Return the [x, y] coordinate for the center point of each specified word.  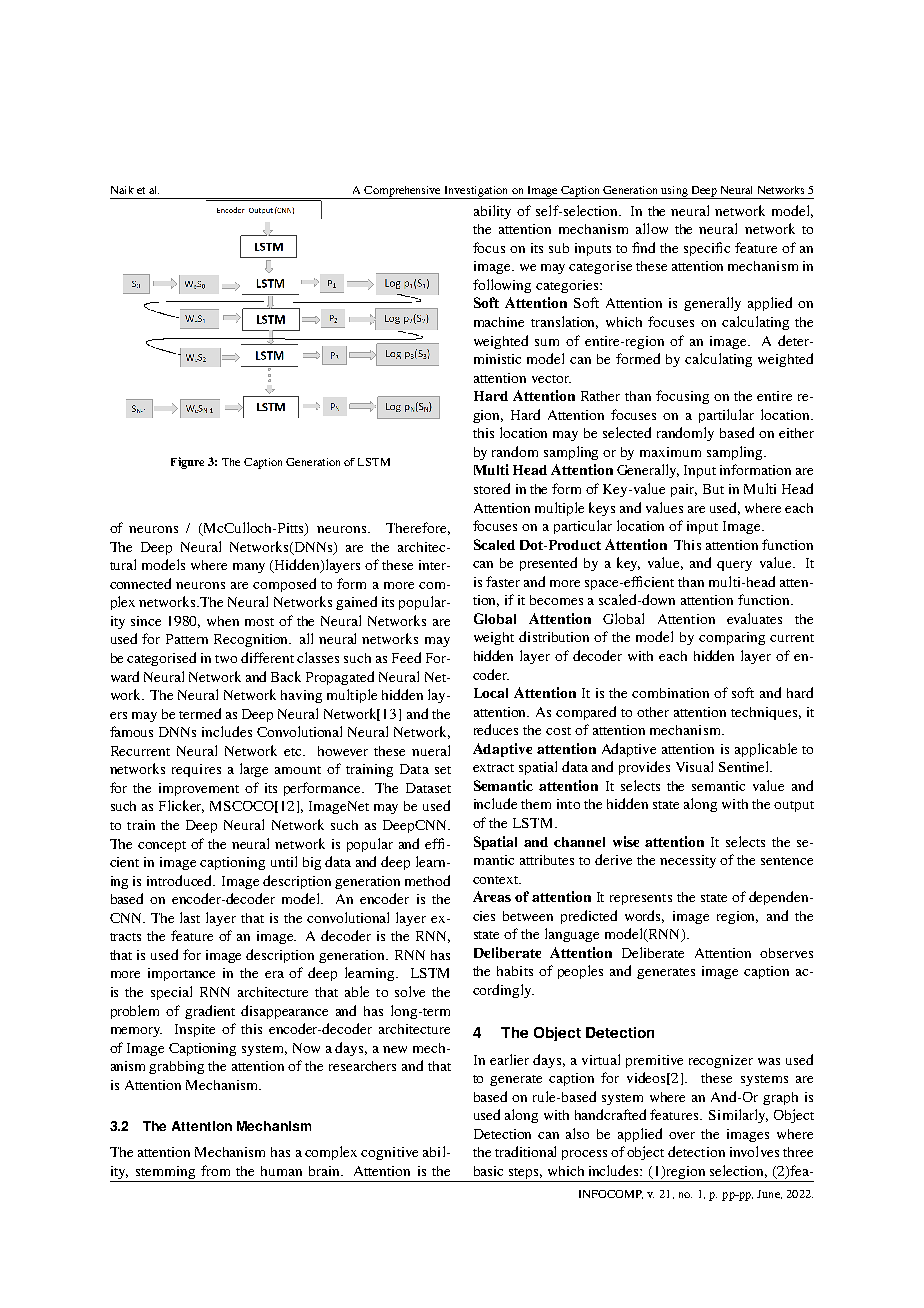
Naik [122, 190]
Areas [492, 896]
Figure [187, 463]
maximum [670, 452]
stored [492, 488]
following [502, 286]
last [190, 917]
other [653, 712]
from [215, 1170]
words [644, 916]
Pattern [187, 639]
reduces [496, 729]
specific [707, 249]
